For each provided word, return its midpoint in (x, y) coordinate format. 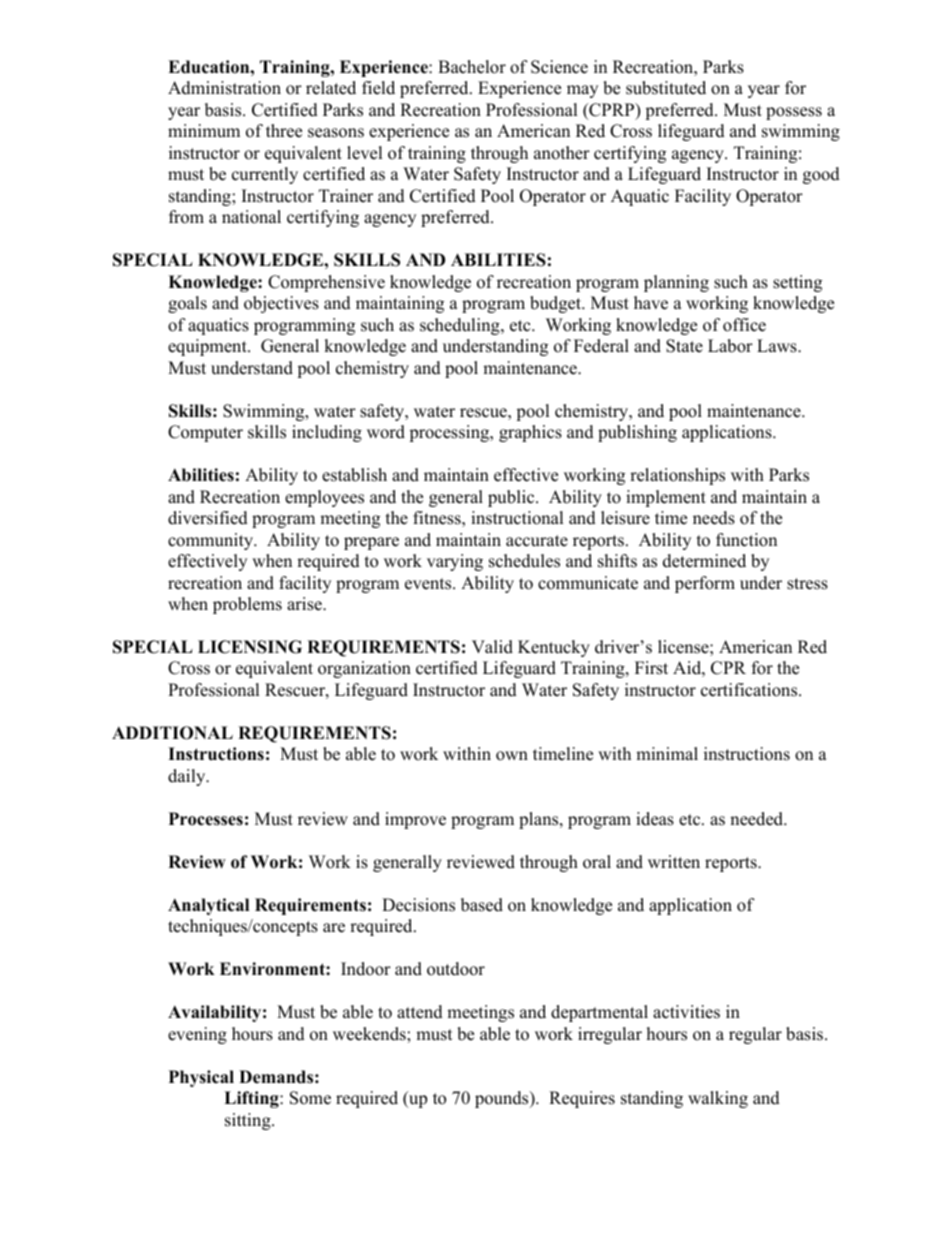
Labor (730, 346)
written (674, 862)
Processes (206, 819)
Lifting (252, 1099)
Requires (582, 1099)
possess (794, 113)
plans (540, 820)
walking (718, 1099)
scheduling (461, 326)
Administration (224, 88)
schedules (524, 561)
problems (247, 605)
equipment (208, 347)
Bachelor (472, 67)
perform (705, 584)
